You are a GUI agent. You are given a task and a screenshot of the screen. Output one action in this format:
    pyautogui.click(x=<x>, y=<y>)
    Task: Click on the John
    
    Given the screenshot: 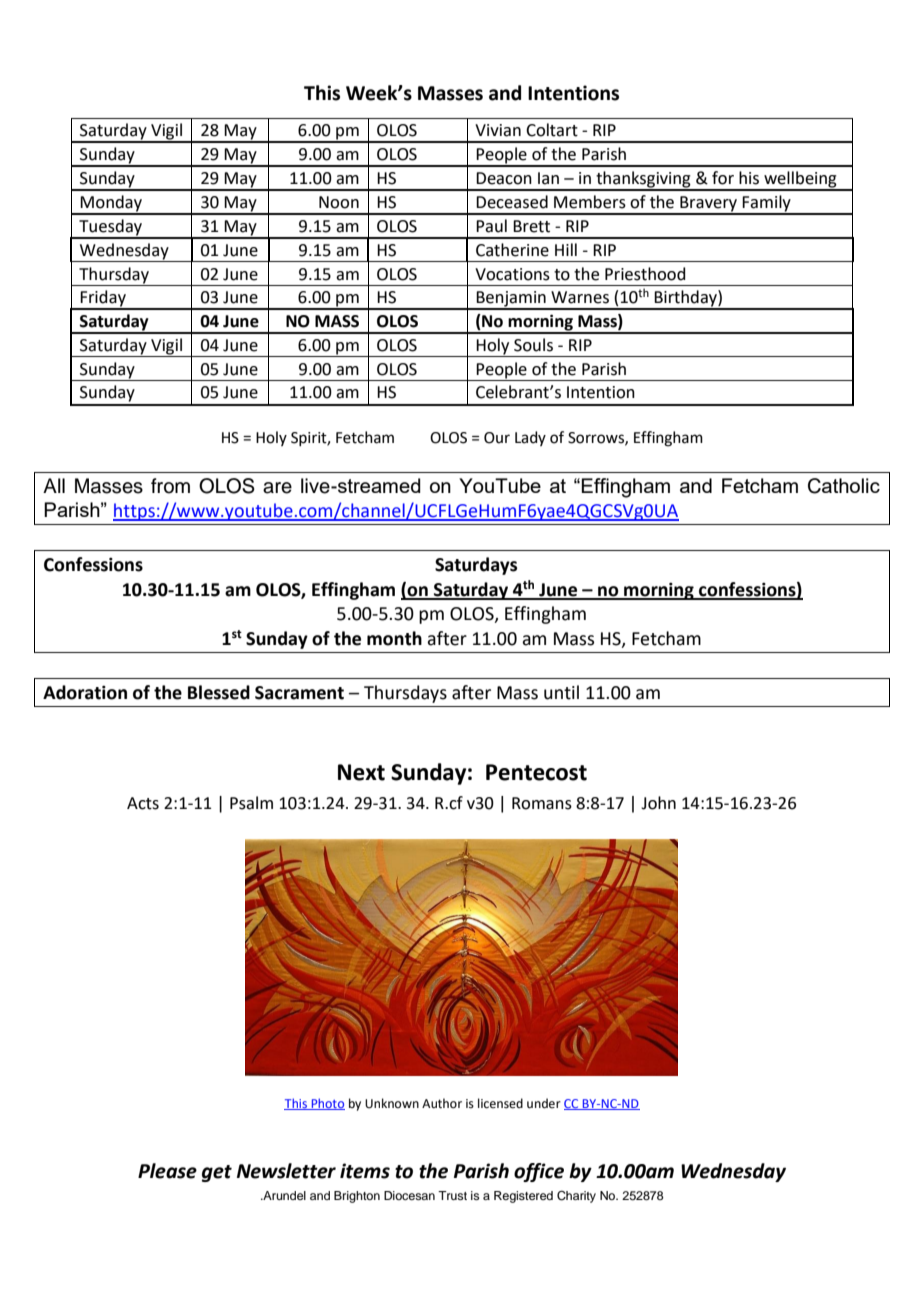 What is the action you would take?
    pyautogui.click(x=658, y=803)
